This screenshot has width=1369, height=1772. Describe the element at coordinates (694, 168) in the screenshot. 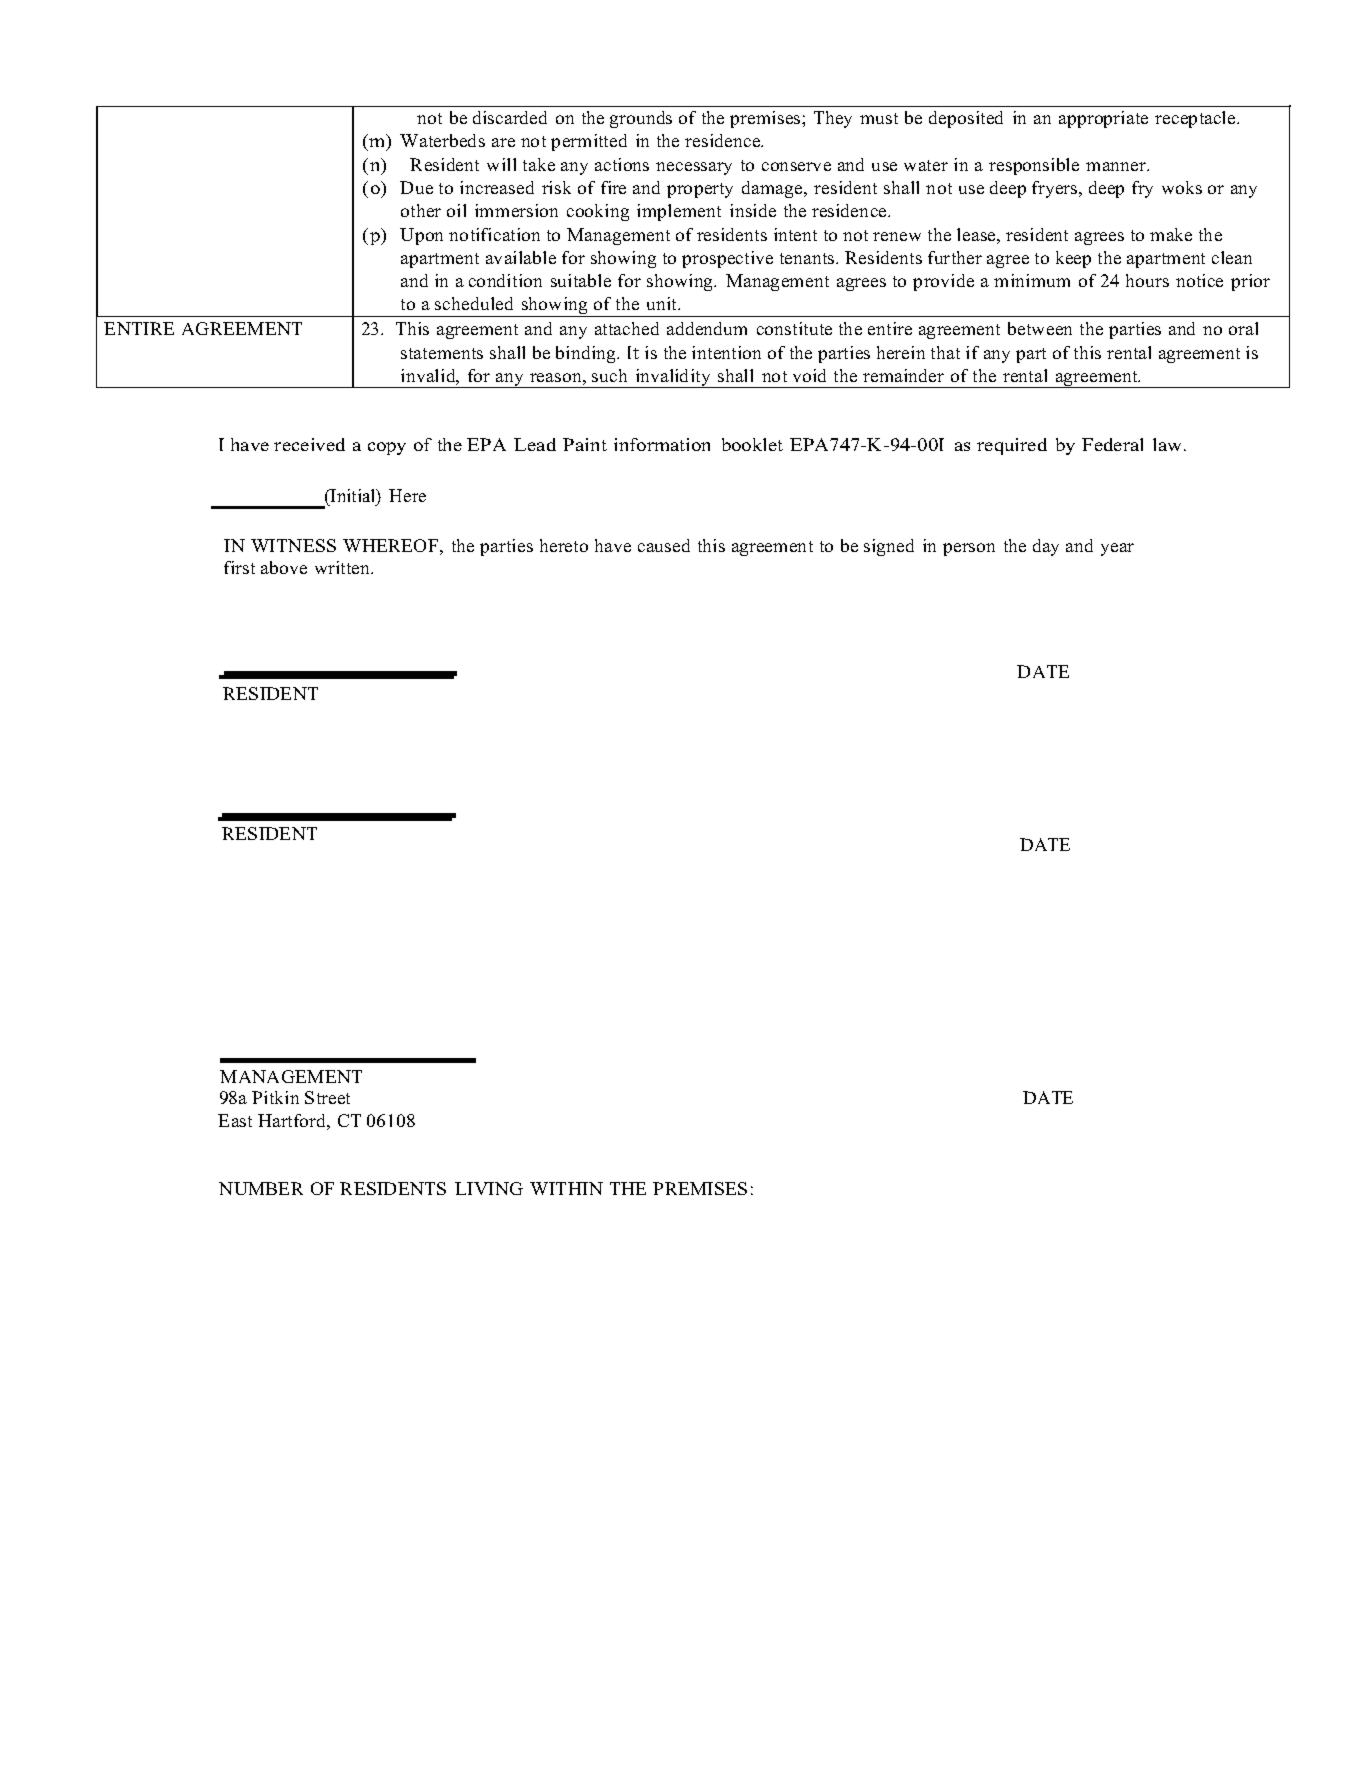

I see `necessary` at that location.
